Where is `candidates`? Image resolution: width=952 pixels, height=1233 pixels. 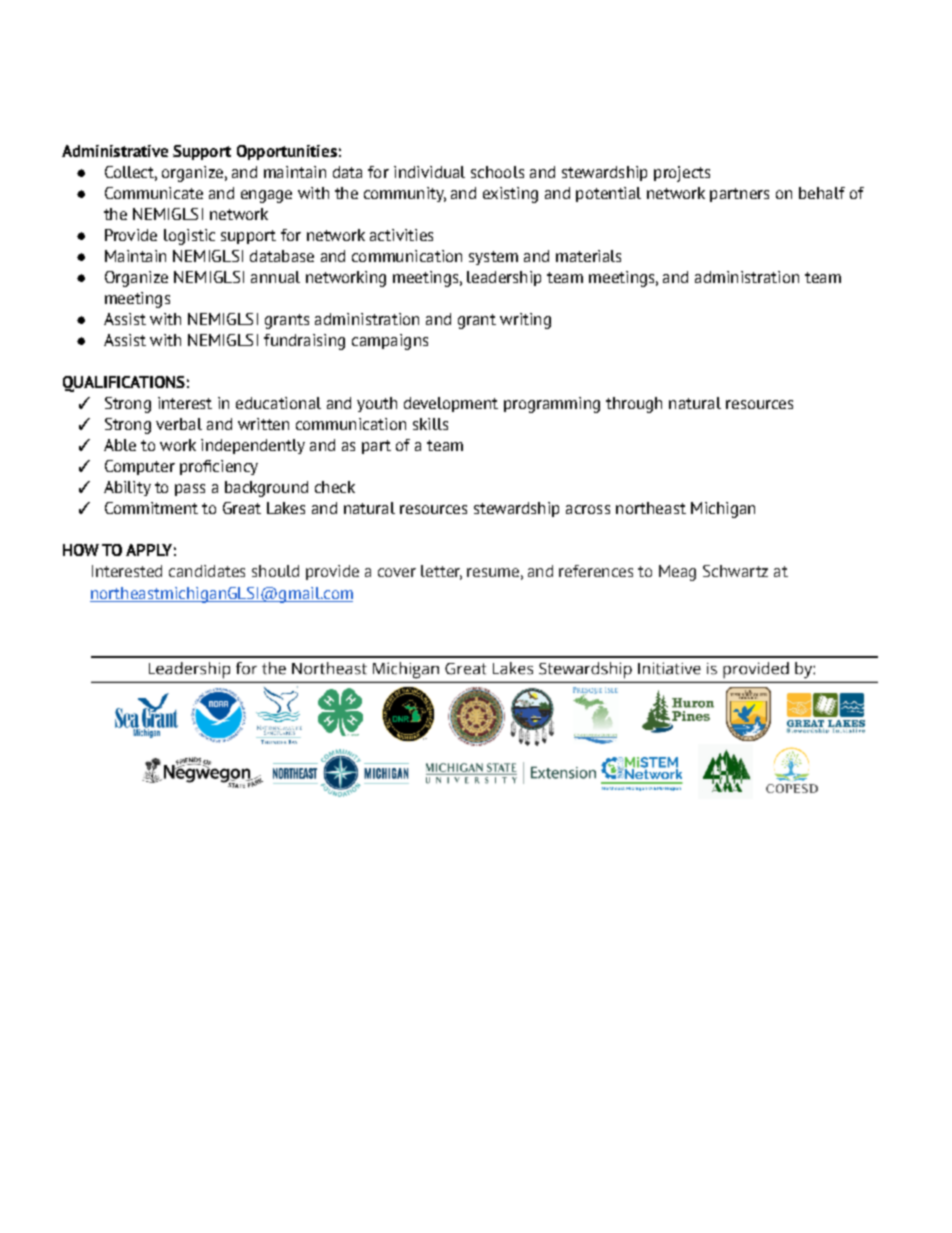 candidates is located at coordinates (207, 571).
